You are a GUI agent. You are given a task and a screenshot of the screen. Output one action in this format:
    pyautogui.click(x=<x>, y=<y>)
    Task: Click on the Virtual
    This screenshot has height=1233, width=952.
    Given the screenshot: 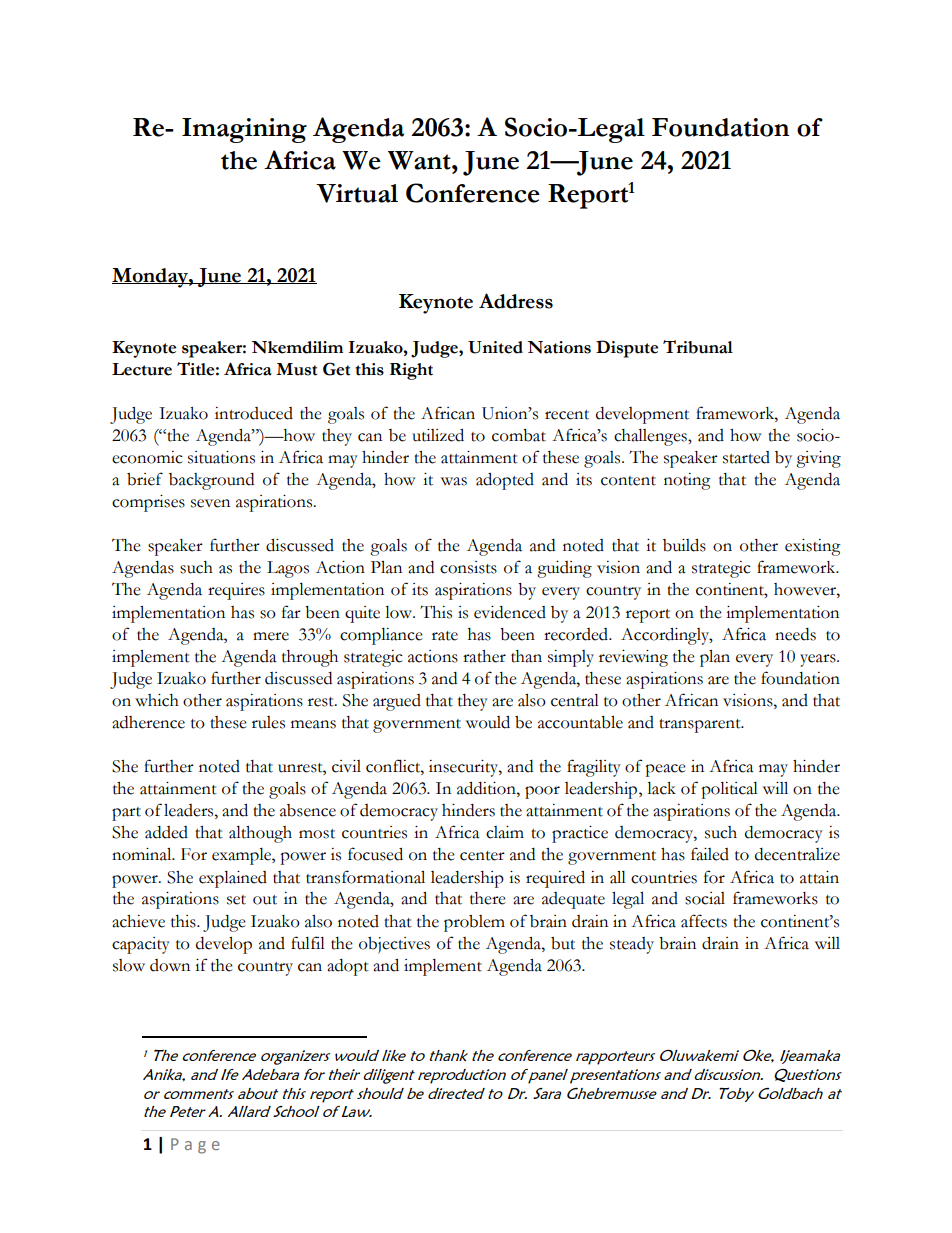 What is the action you would take?
    pyautogui.click(x=357, y=193)
